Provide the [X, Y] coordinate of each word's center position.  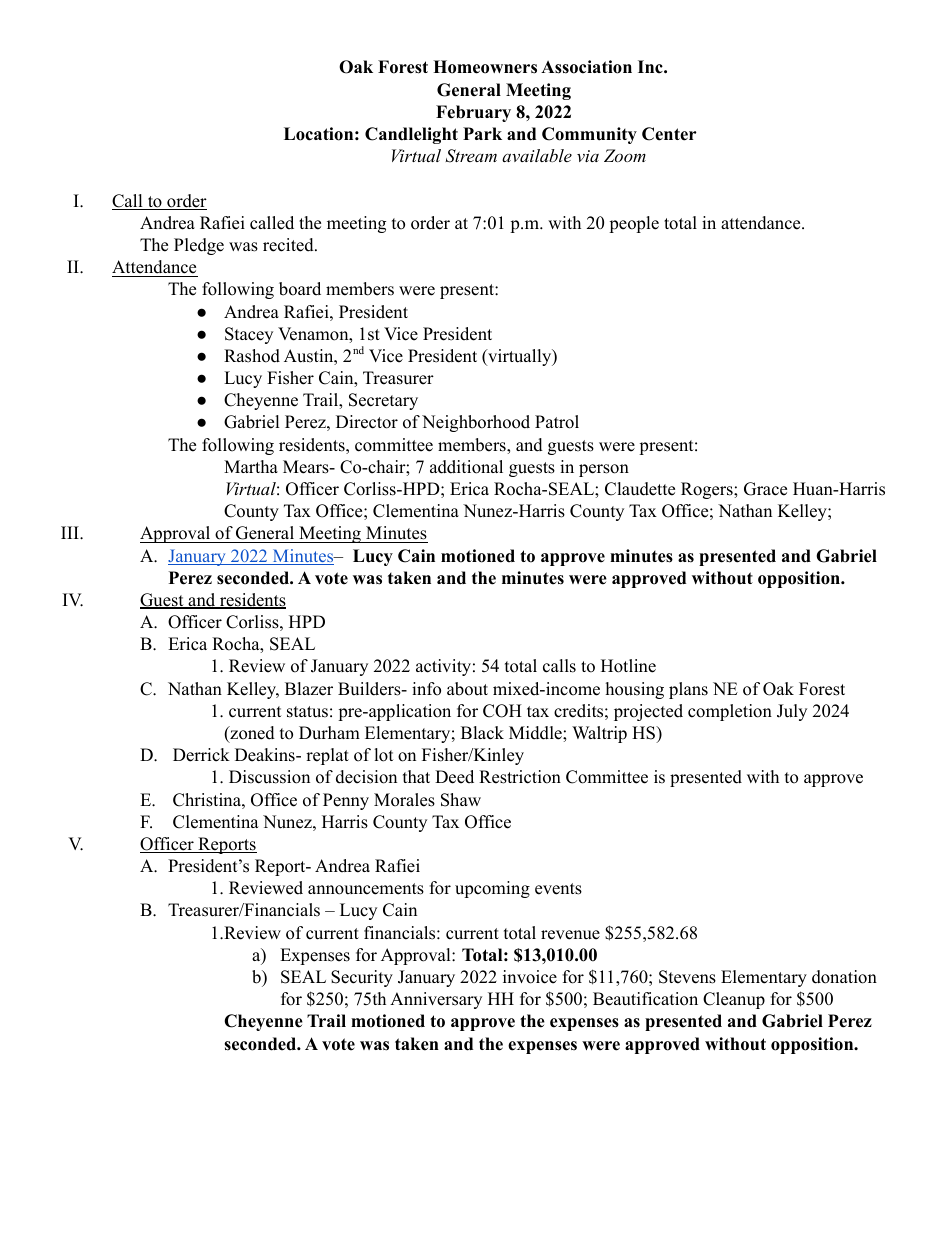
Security [362, 978]
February [473, 113]
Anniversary [436, 1000]
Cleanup [734, 1000]
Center [669, 134]
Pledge [199, 246]
